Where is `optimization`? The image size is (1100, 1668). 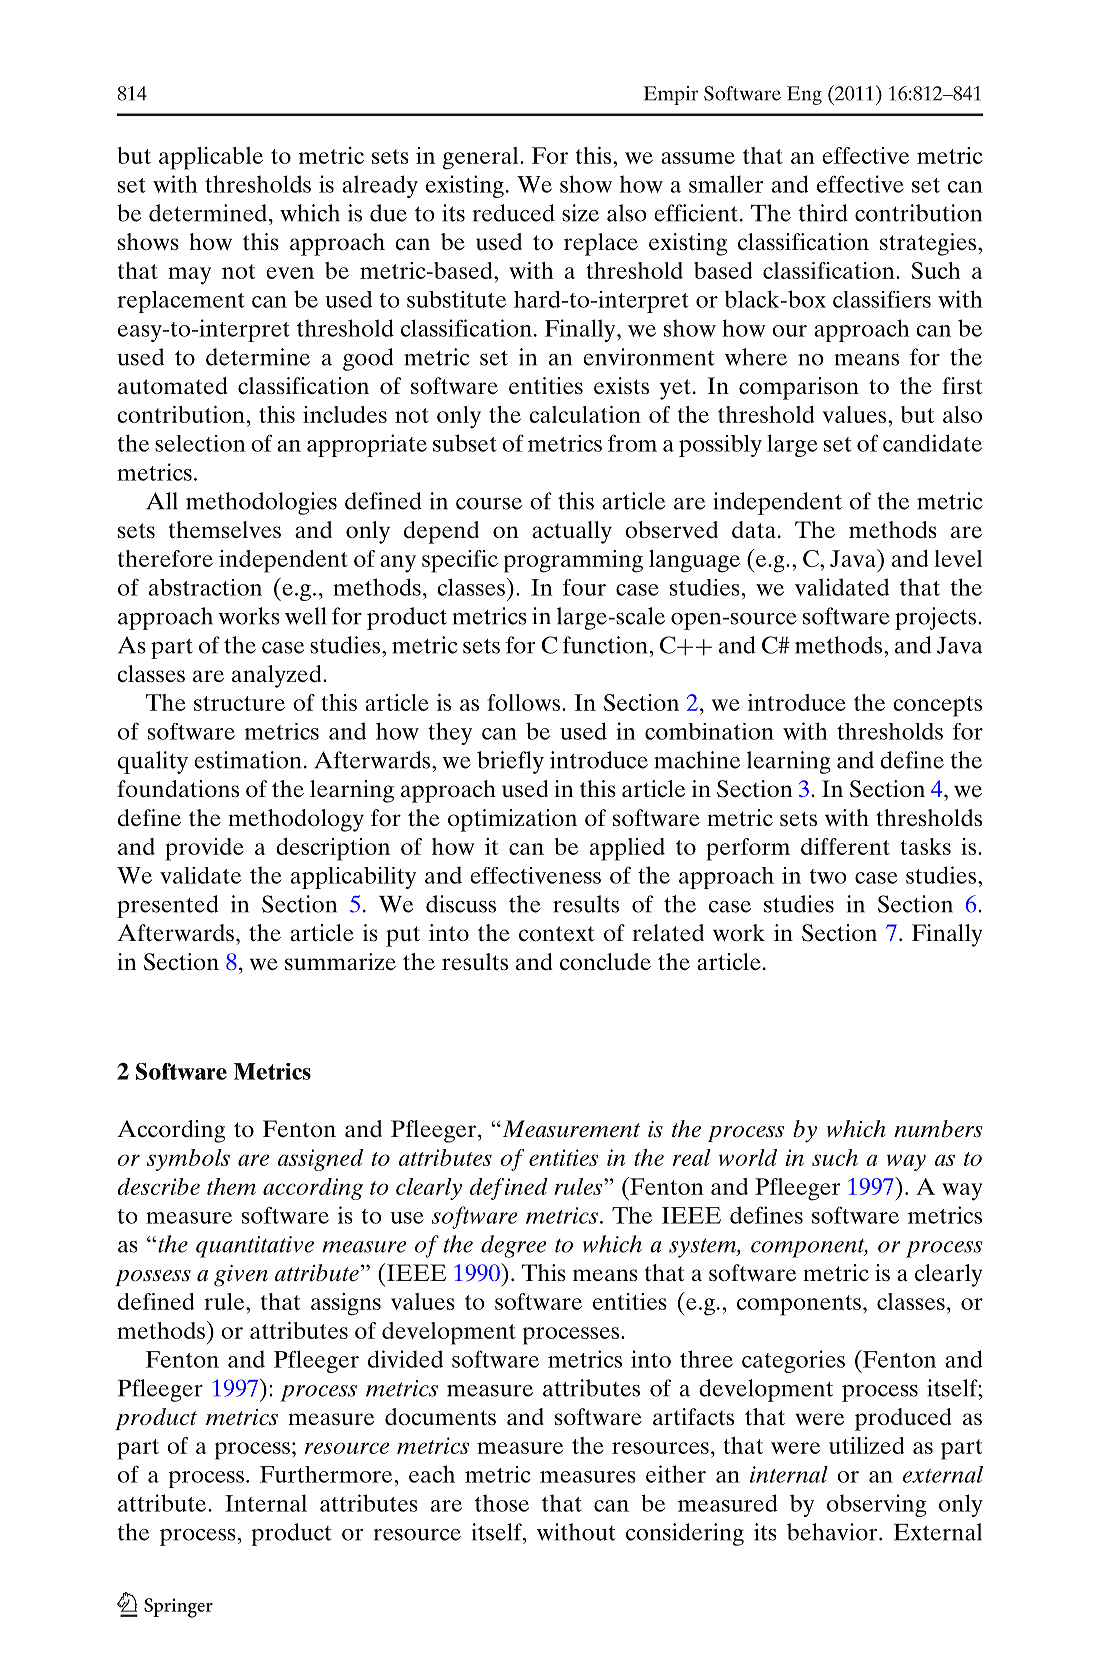
optimization is located at coordinates (512, 820).
